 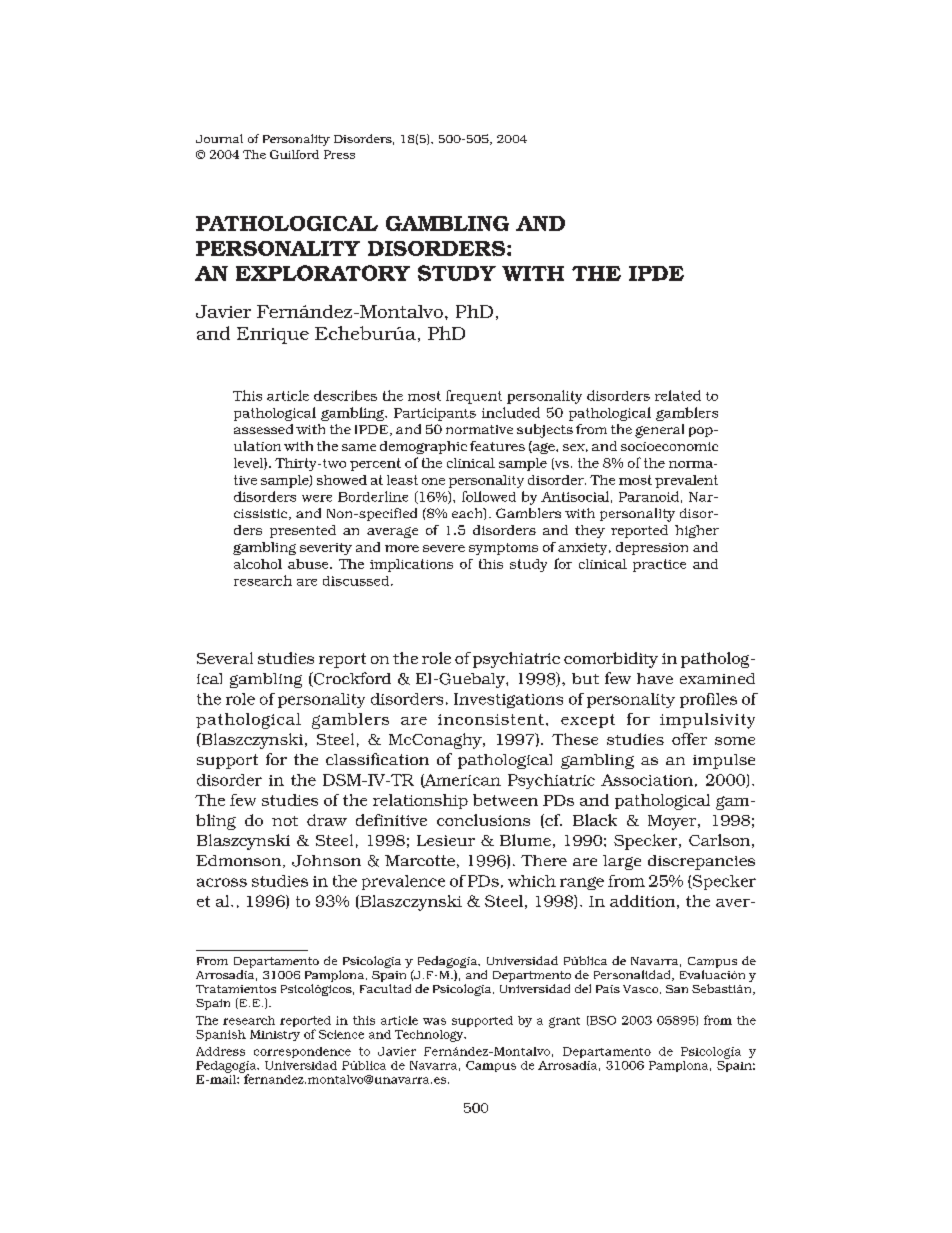 I want to click on assessed, so click(x=263, y=429).
